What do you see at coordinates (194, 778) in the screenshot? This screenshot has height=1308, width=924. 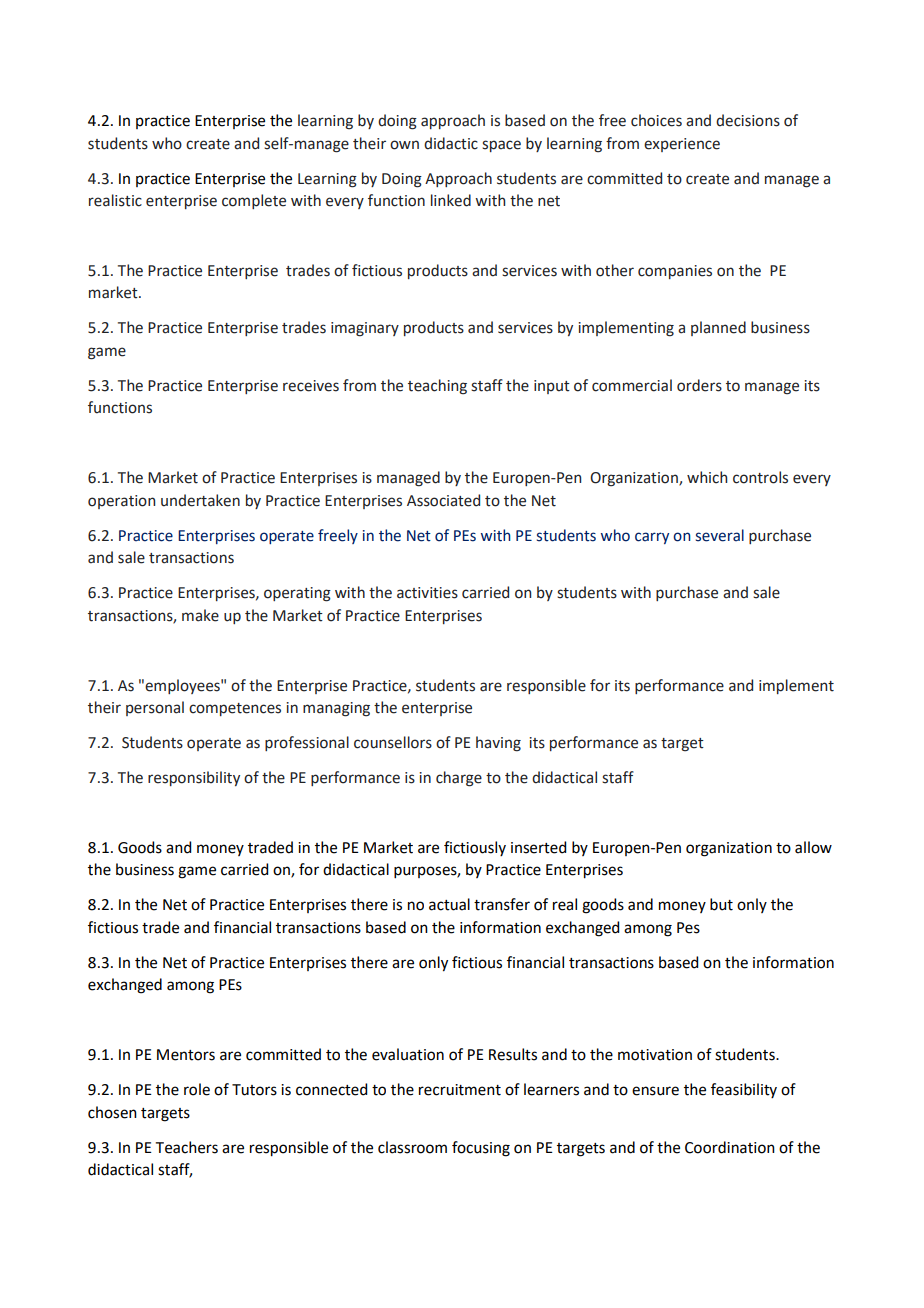 I see `responsibility` at bounding box center [194, 778].
